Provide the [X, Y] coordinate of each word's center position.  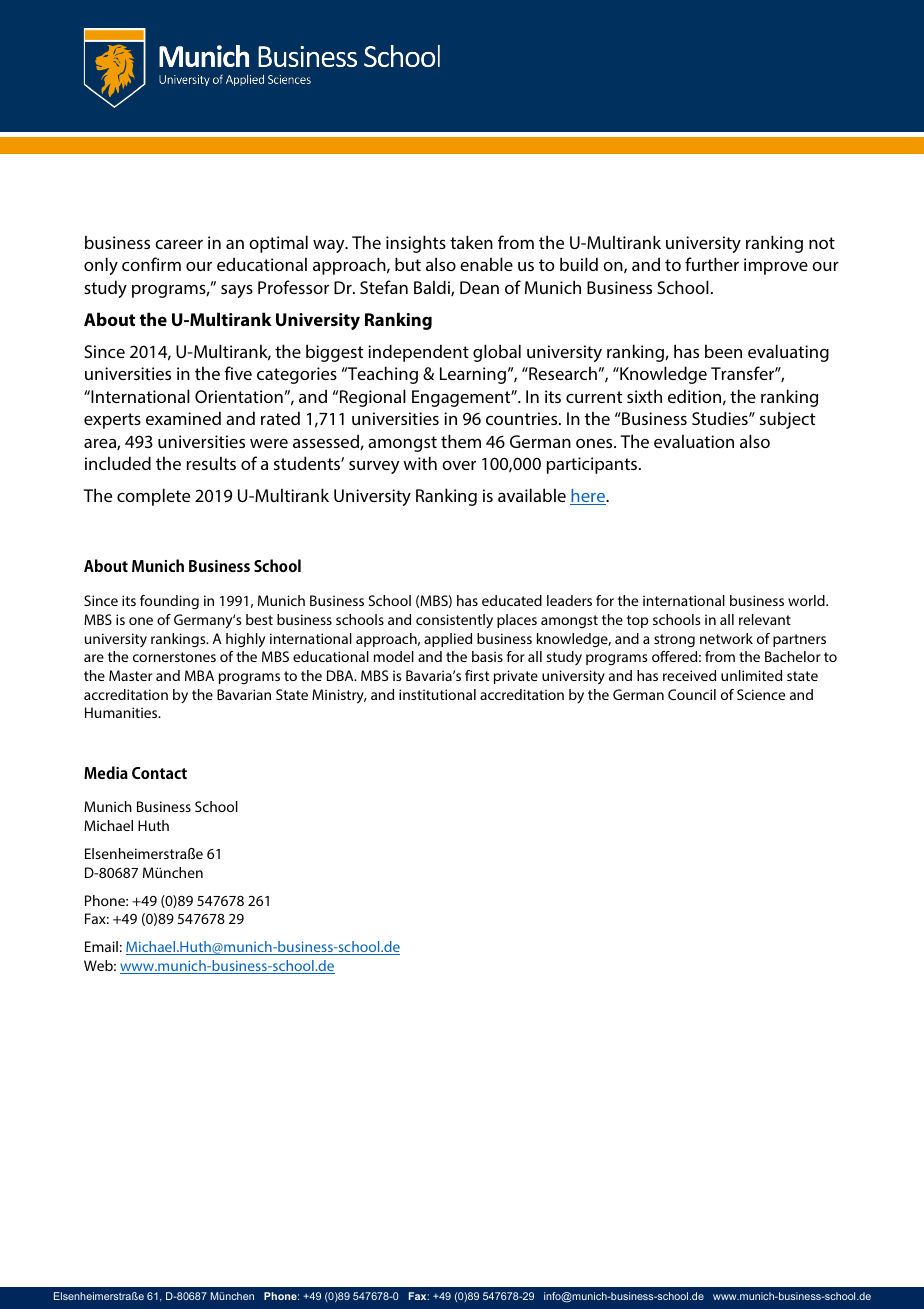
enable [486, 264]
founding [169, 602]
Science [761, 694]
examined [183, 418]
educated [512, 600]
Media [106, 772]
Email [101, 946]
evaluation [694, 441]
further [712, 264]
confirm [151, 264]
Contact [159, 773]
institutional [437, 694]
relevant [765, 619]
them [461, 441]
